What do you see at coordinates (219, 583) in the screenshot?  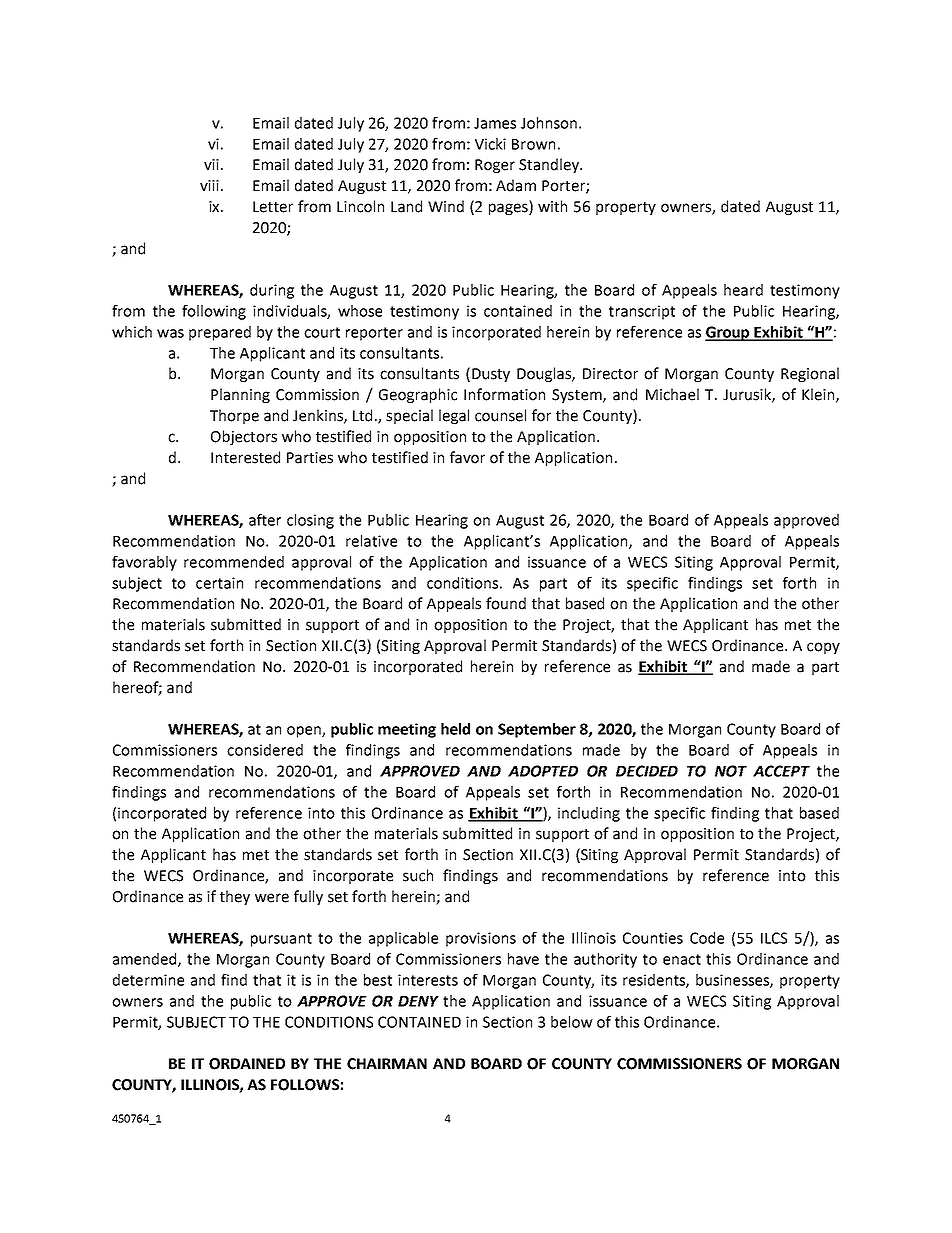 I see `certain` at bounding box center [219, 583].
